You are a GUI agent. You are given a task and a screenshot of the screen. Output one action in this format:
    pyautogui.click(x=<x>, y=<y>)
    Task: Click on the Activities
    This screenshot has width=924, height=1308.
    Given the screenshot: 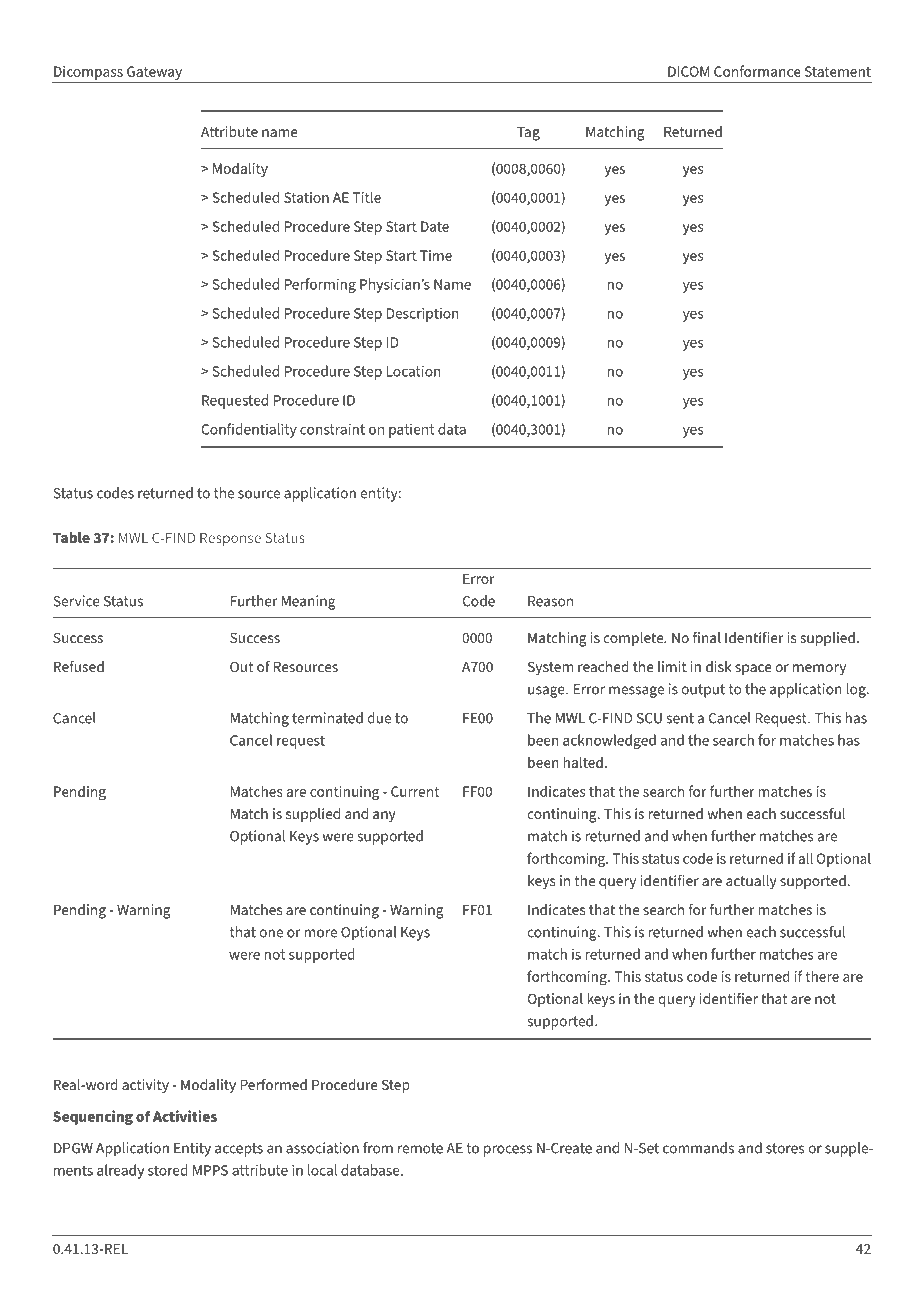 What is the action you would take?
    pyautogui.click(x=185, y=1116)
